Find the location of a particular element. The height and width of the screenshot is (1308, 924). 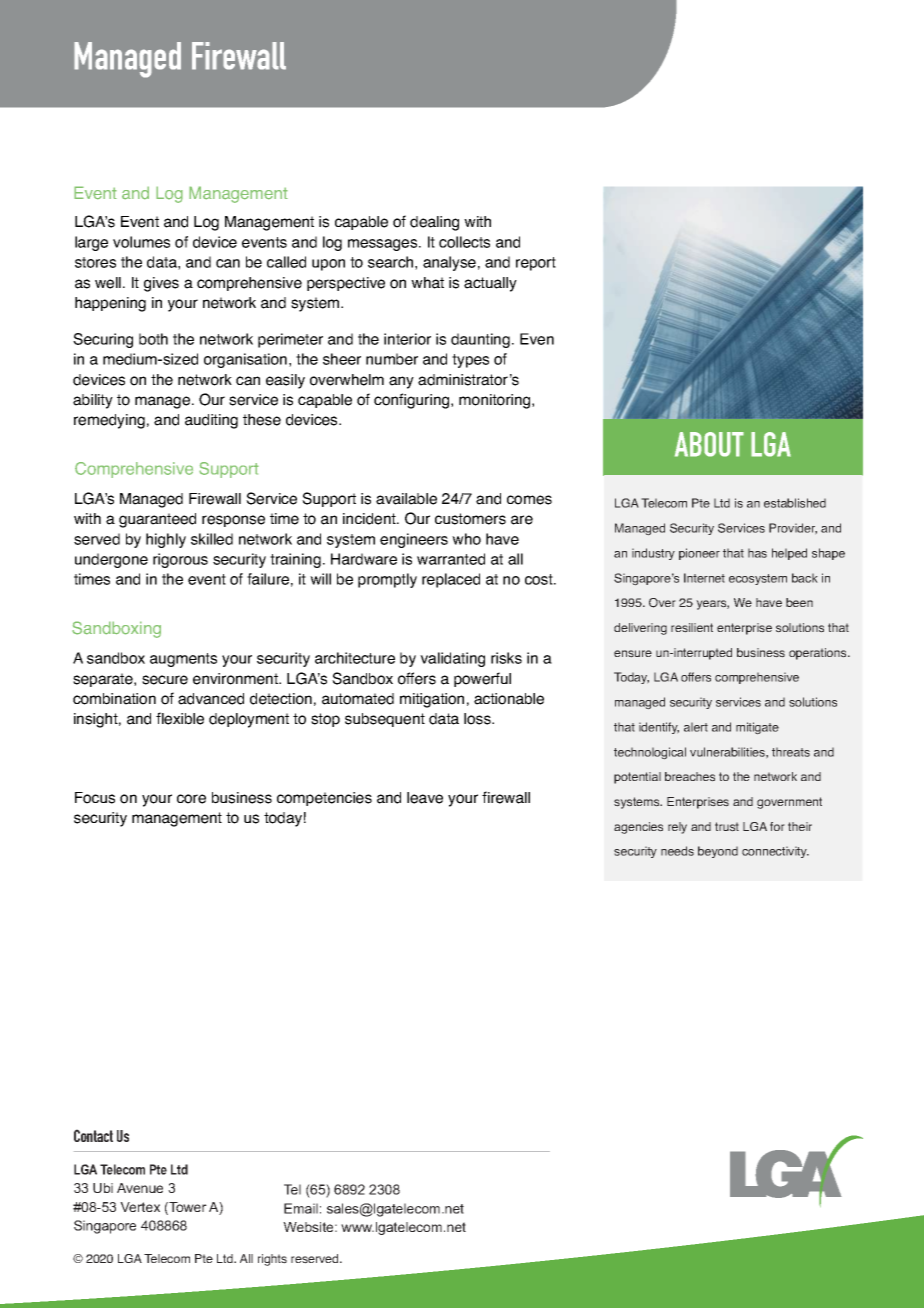

leave is located at coordinates (425, 798).
